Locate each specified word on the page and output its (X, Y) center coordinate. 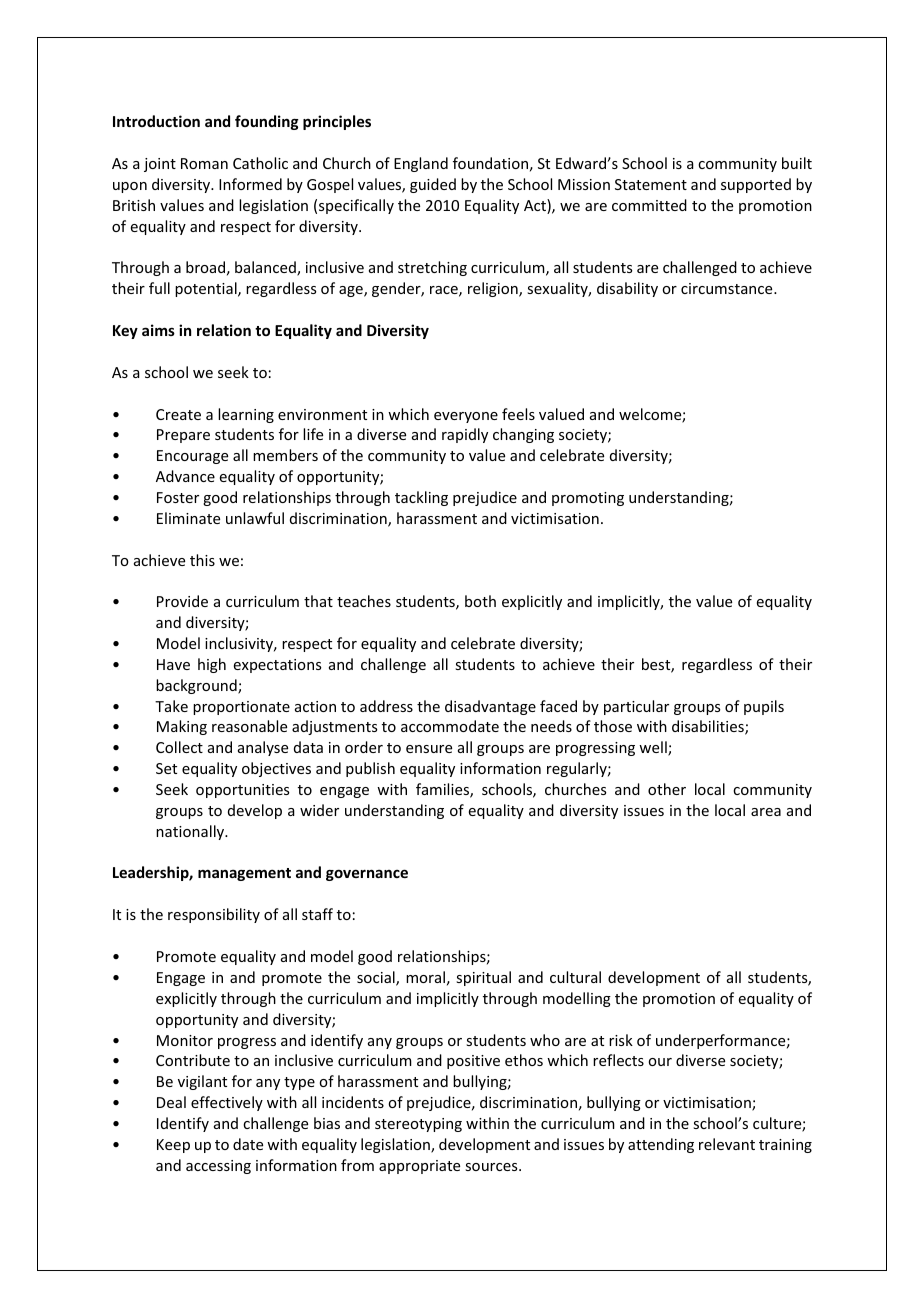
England (421, 164)
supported (756, 185)
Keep (173, 1146)
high (212, 665)
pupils (764, 707)
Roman (204, 163)
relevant (727, 1144)
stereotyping (418, 1125)
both (480, 601)
